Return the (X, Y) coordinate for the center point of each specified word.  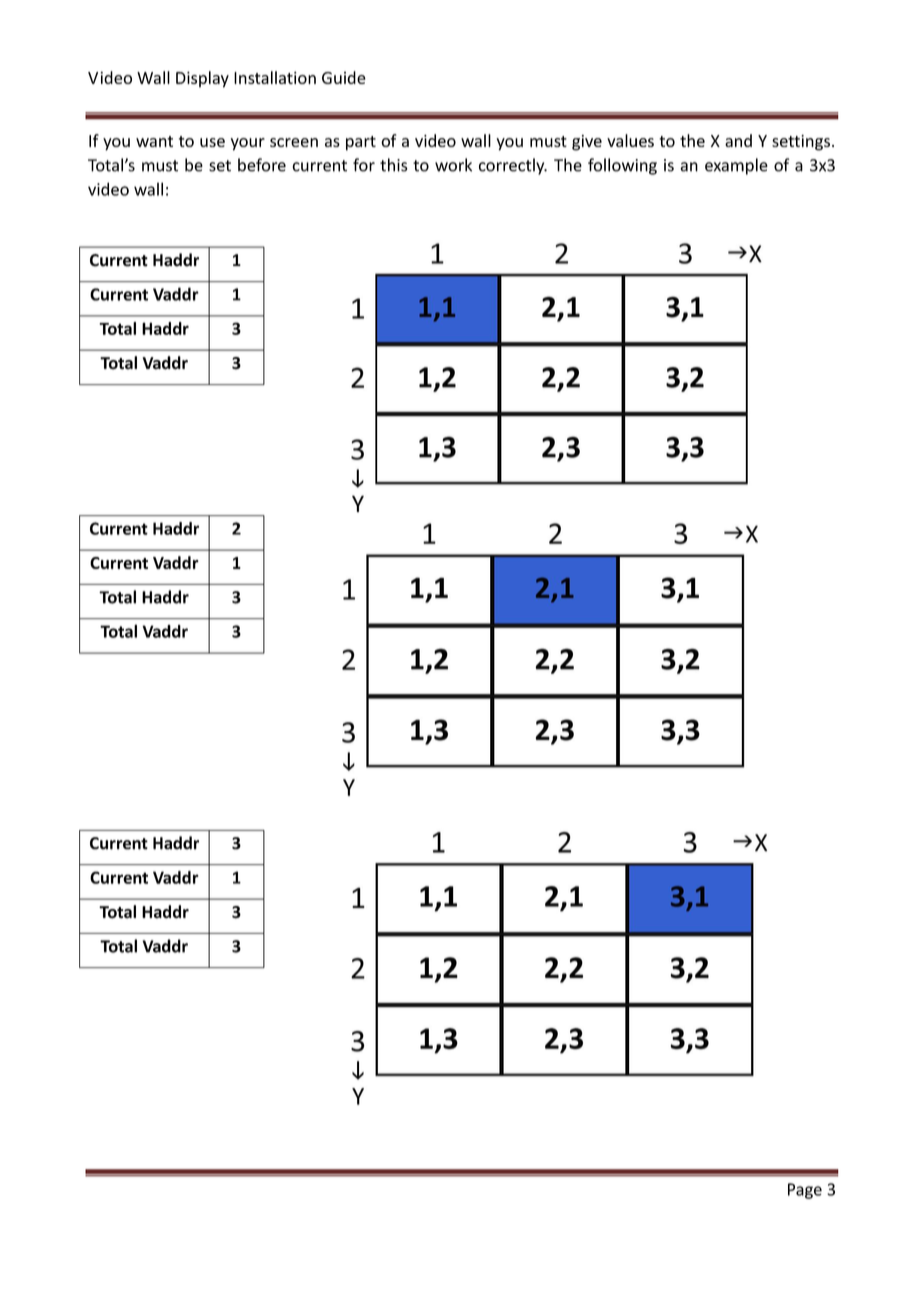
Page (805, 1191)
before (262, 165)
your (248, 144)
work (453, 165)
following (622, 166)
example (736, 166)
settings (801, 143)
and (738, 140)
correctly (513, 166)
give (587, 143)
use (212, 142)
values (630, 140)
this (394, 165)
